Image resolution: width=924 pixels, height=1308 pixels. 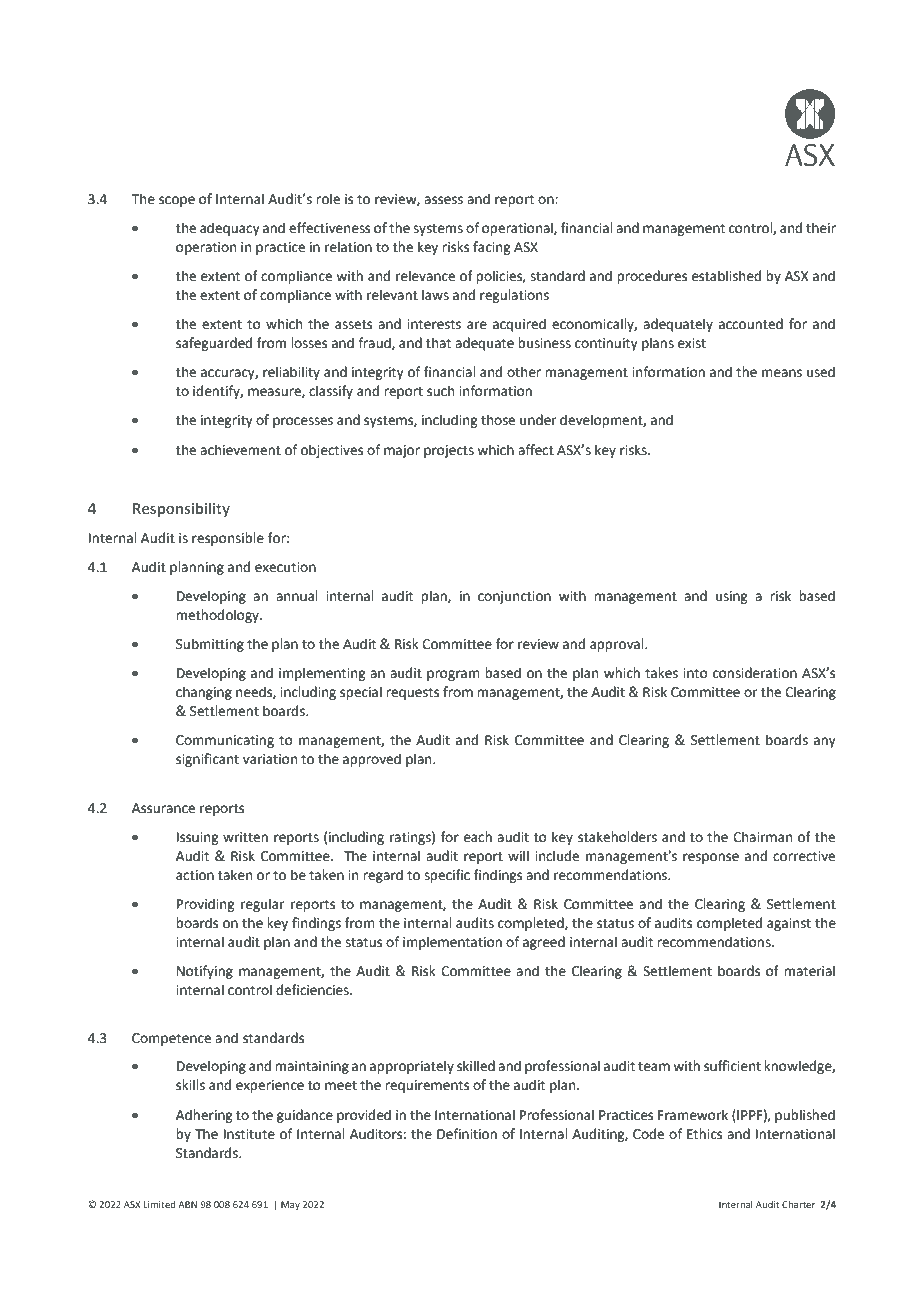 What do you see at coordinates (498, 420) in the page?
I see `those` at bounding box center [498, 420].
